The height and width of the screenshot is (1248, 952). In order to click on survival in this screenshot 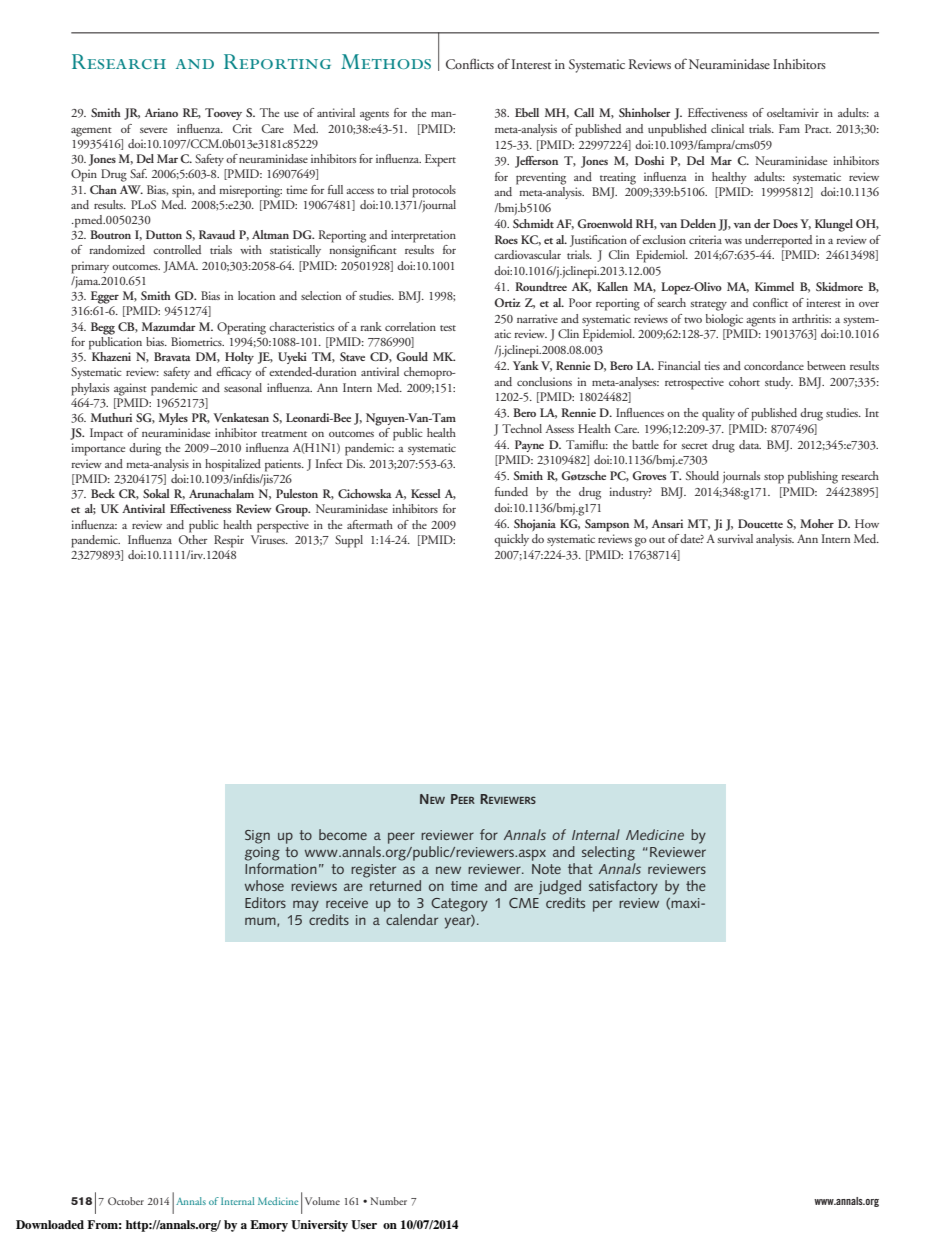, I will do `click(735, 538)`.
